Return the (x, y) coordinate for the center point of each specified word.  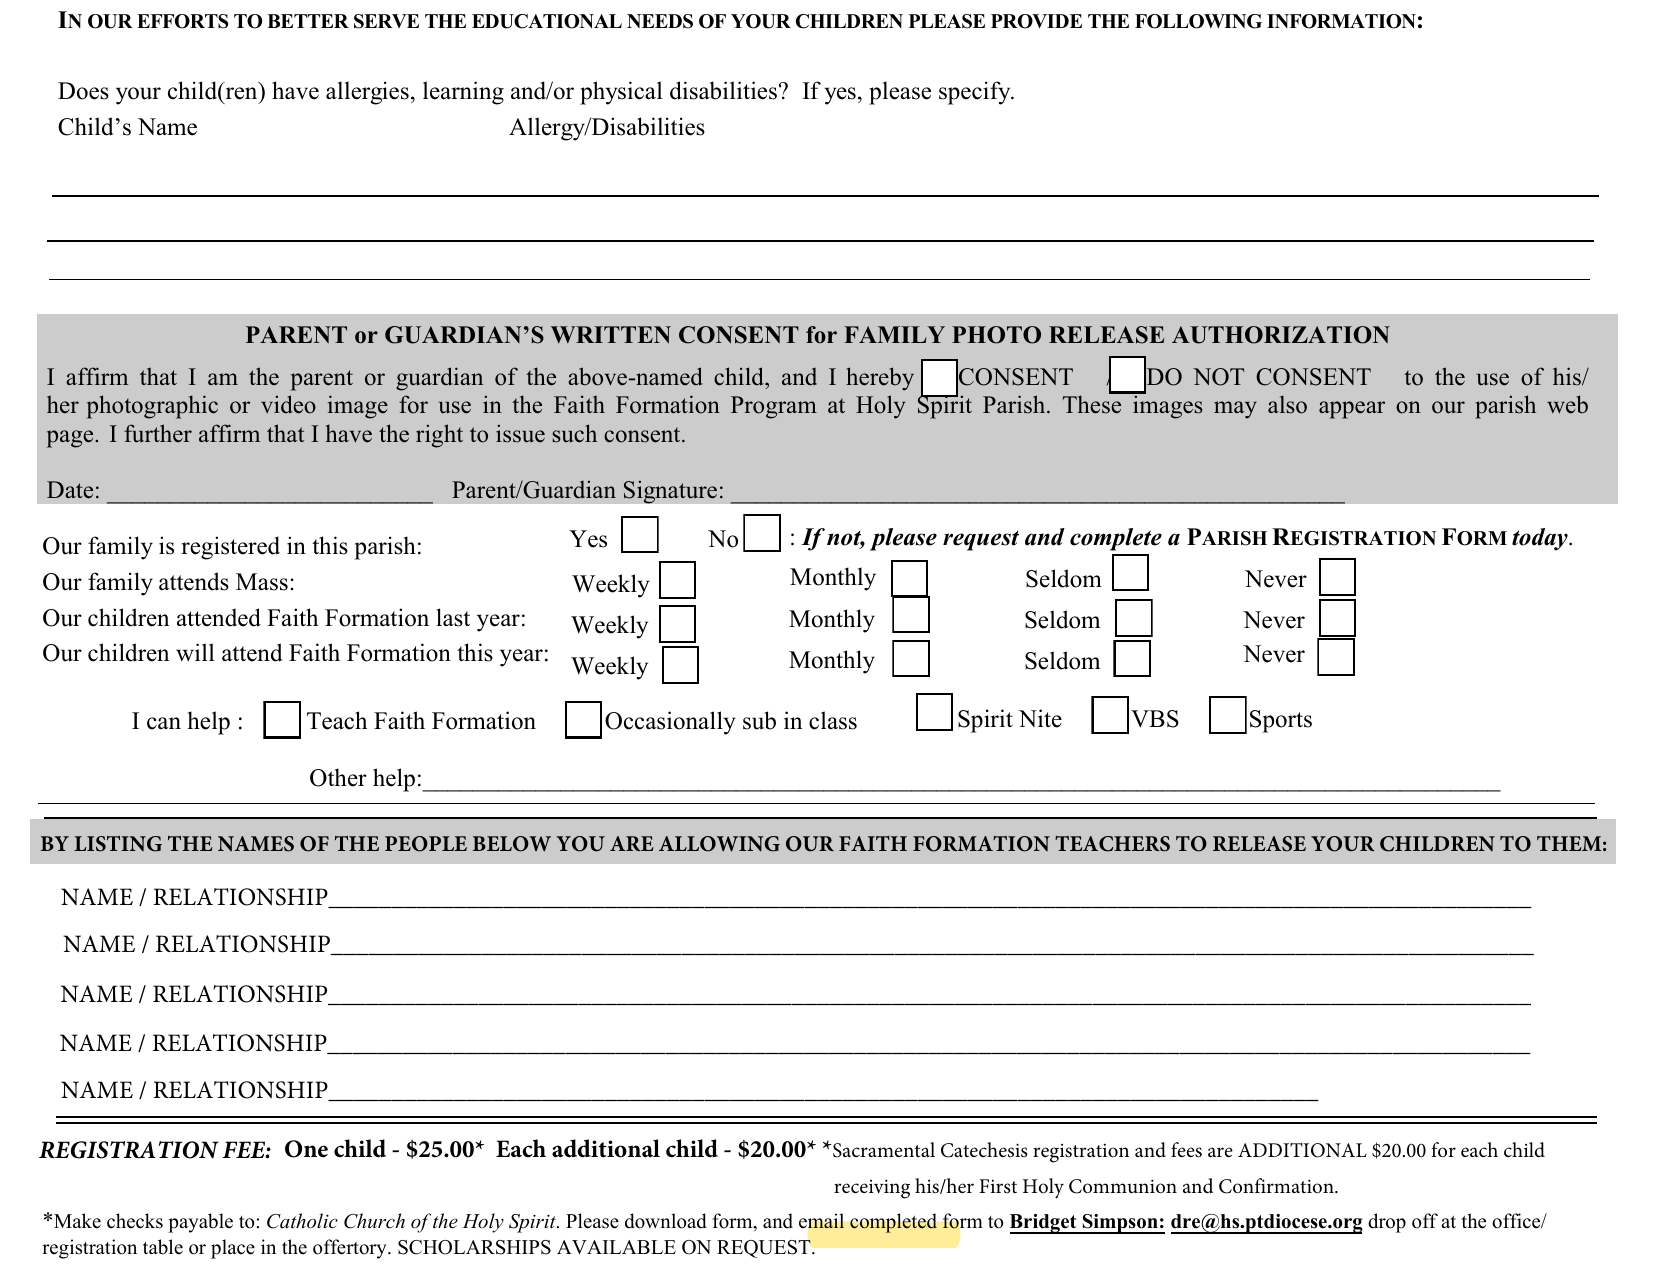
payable (200, 1223)
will (195, 652)
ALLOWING (719, 844)
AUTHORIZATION (1281, 335)
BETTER (308, 21)
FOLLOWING (1198, 21)
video (288, 404)
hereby (880, 379)
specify (976, 93)
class (833, 720)
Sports (1281, 721)
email (822, 1221)
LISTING (118, 844)
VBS (1155, 719)
